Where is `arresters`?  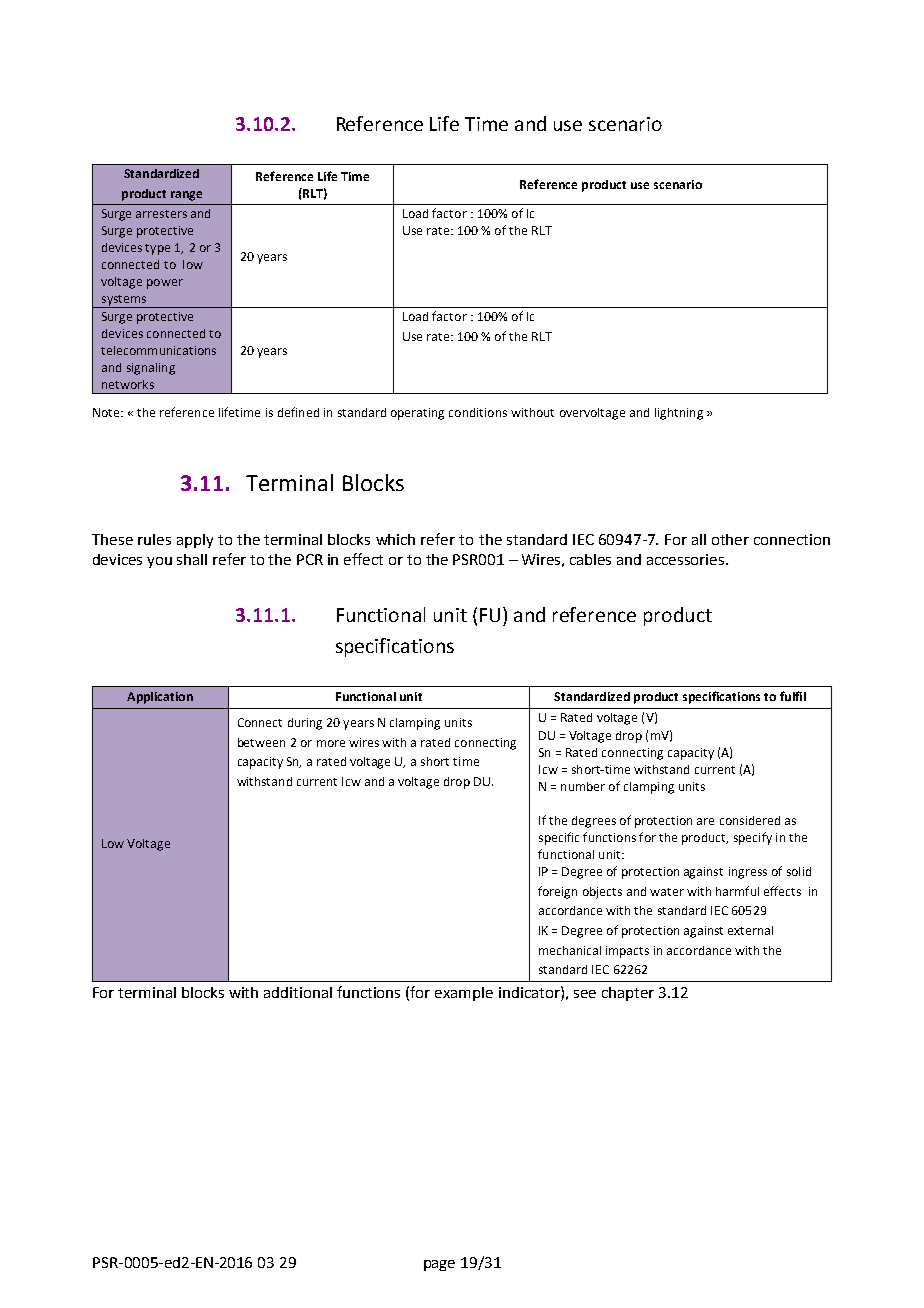 arresters is located at coordinates (161, 214).
